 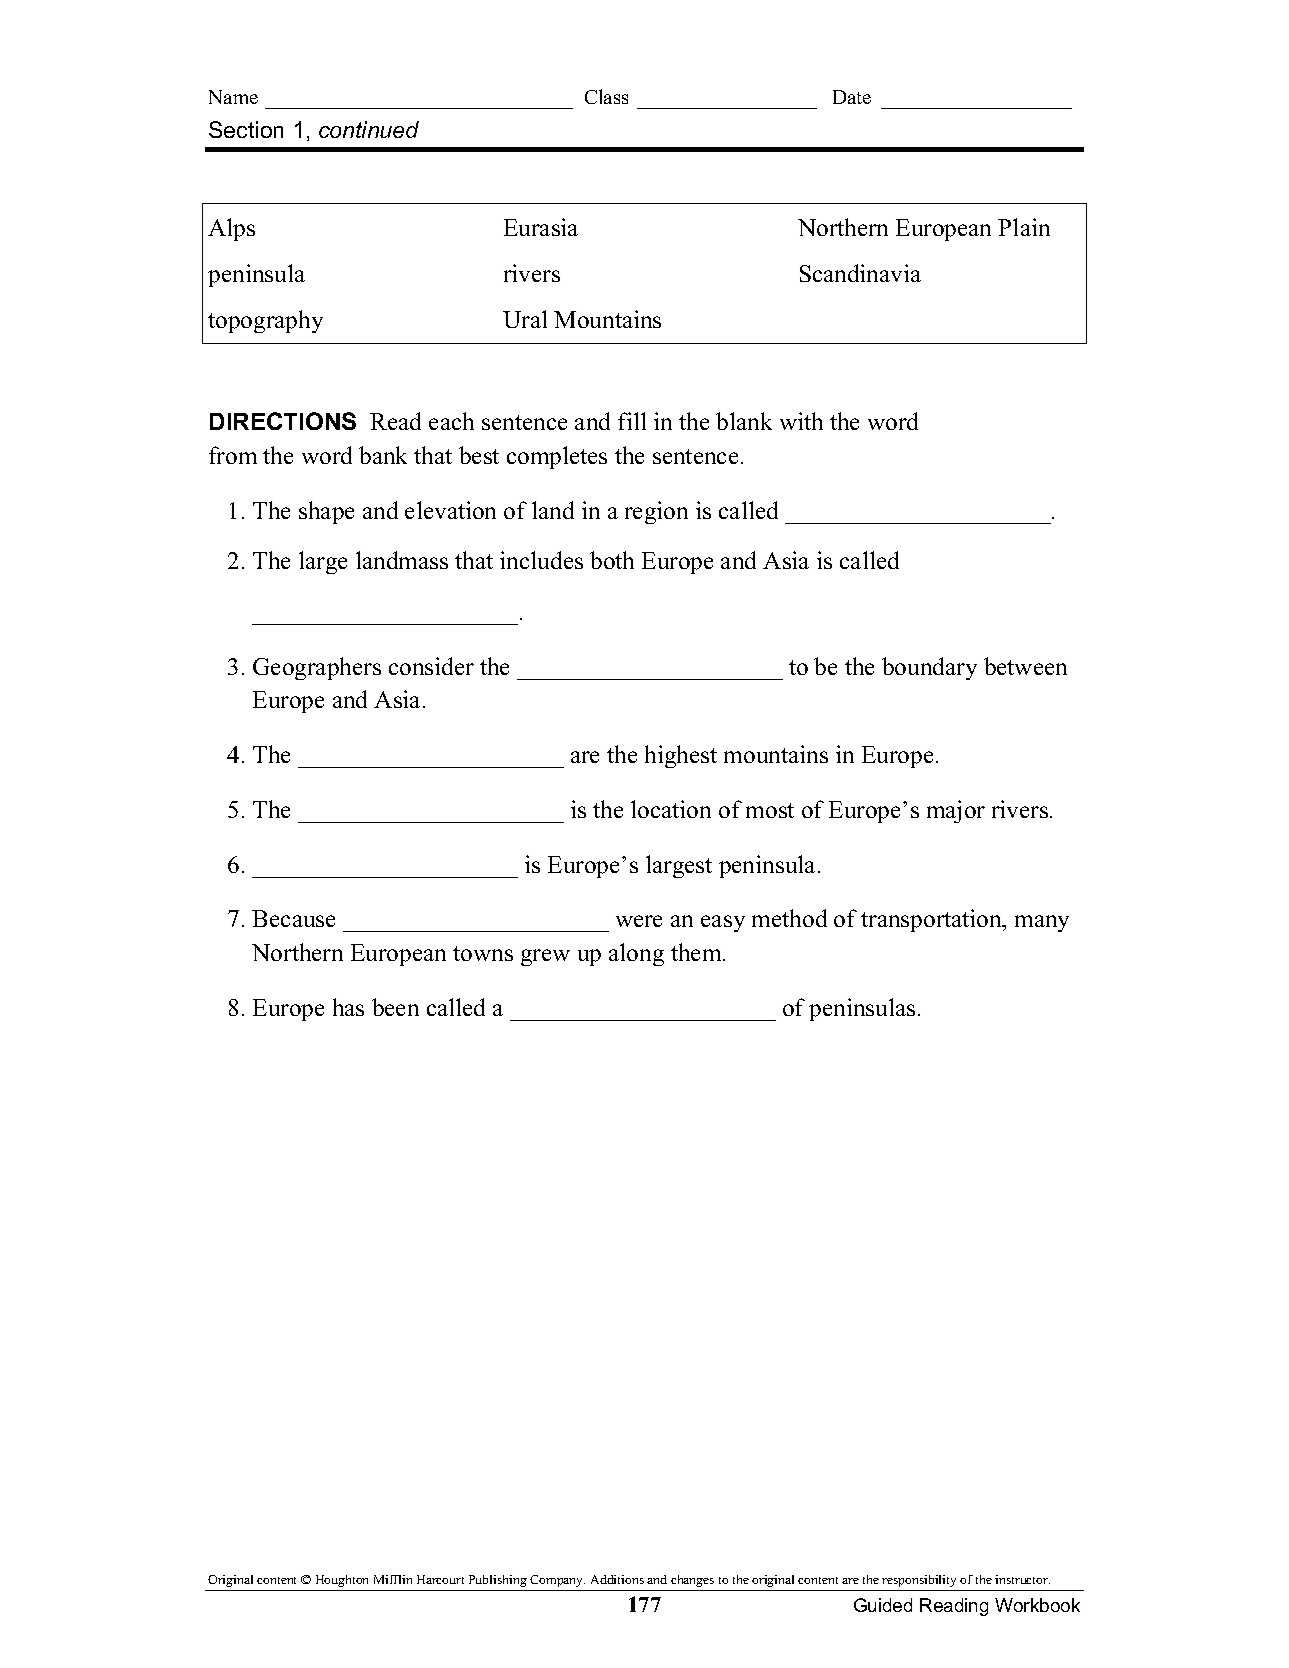 I want to click on Additions, so click(x=617, y=1579).
